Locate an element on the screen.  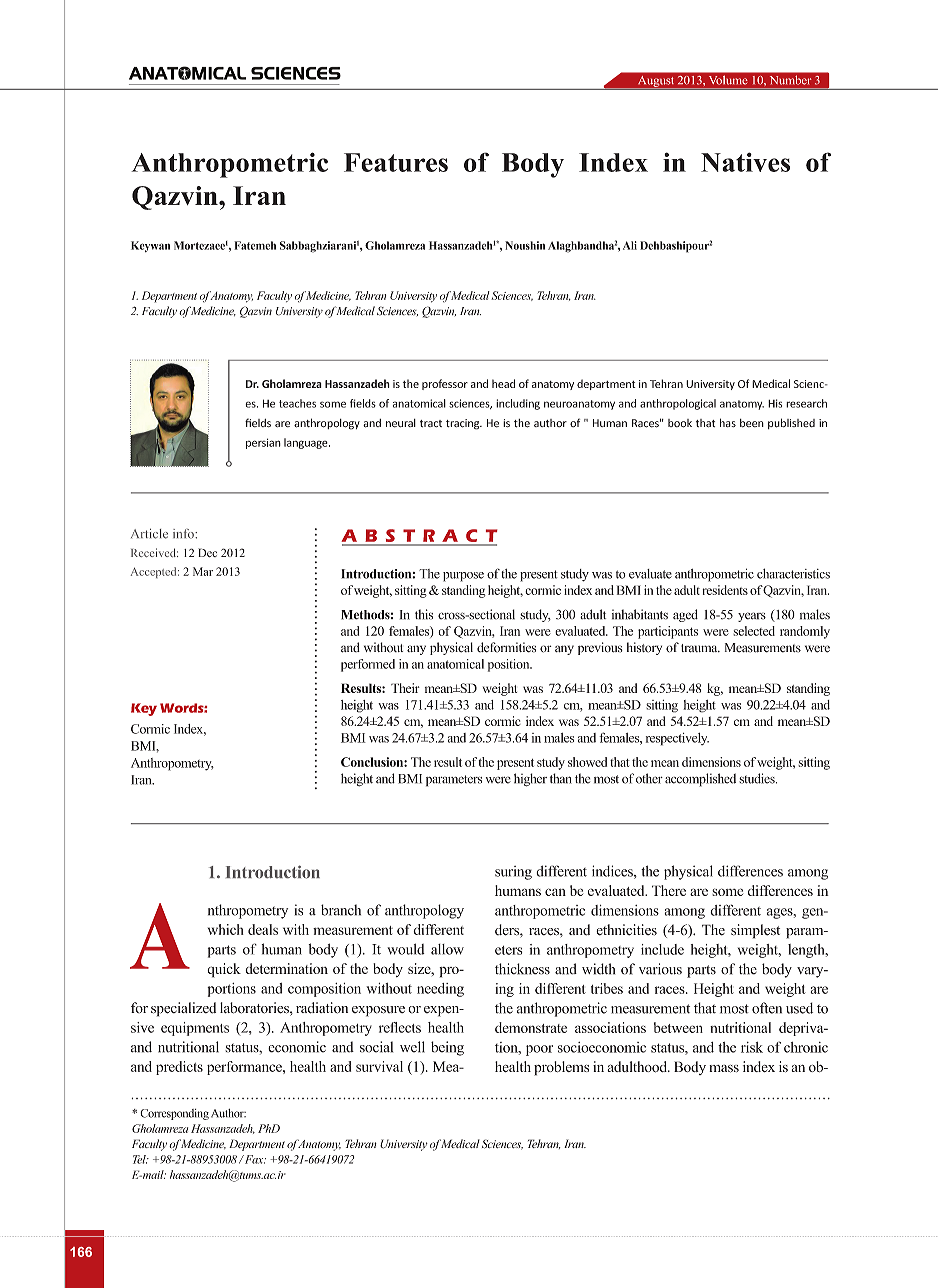
Mar is located at coordinates (203, 571).
